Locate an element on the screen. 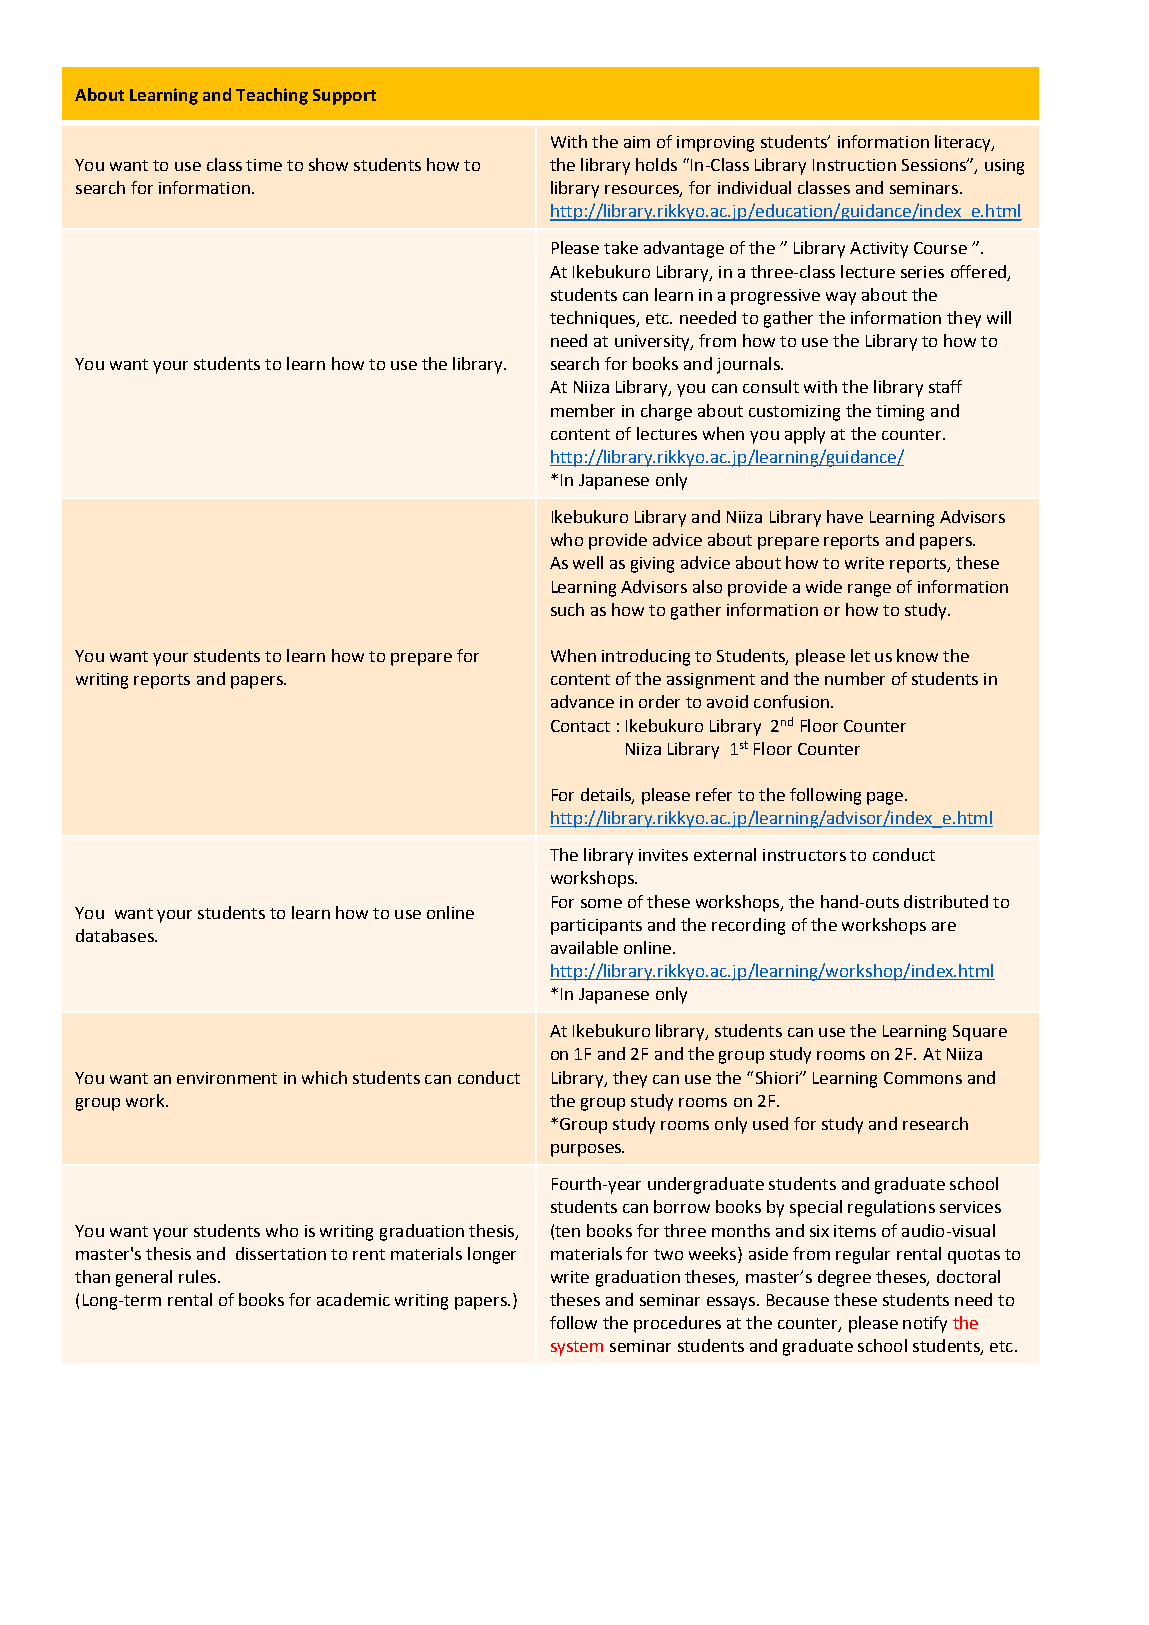 Image resolution: width=1149 pixels, height=1625 pixels. time is located at coordinates (264, 165).
